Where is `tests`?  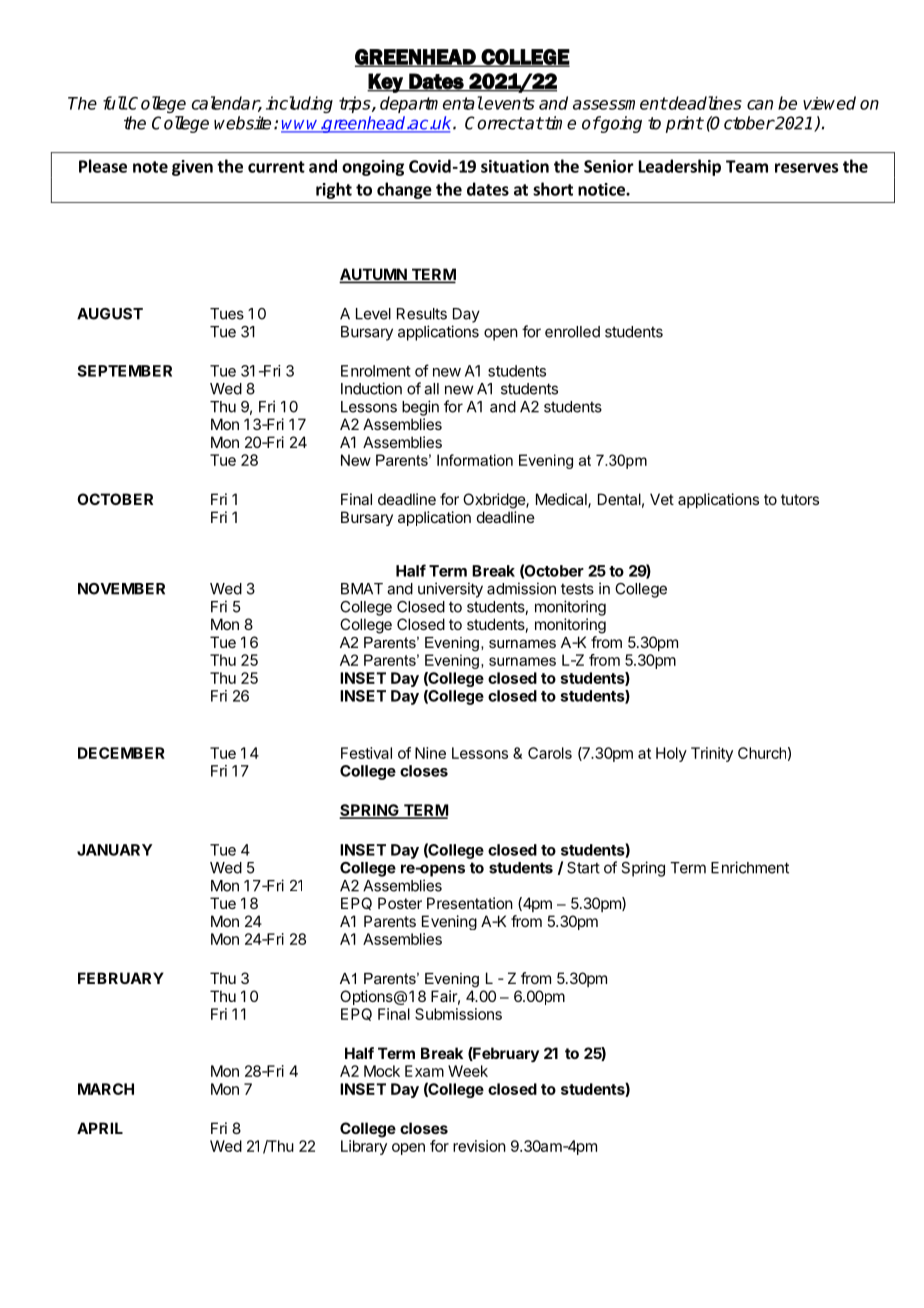
tests is located at coordinates (577, 589).
